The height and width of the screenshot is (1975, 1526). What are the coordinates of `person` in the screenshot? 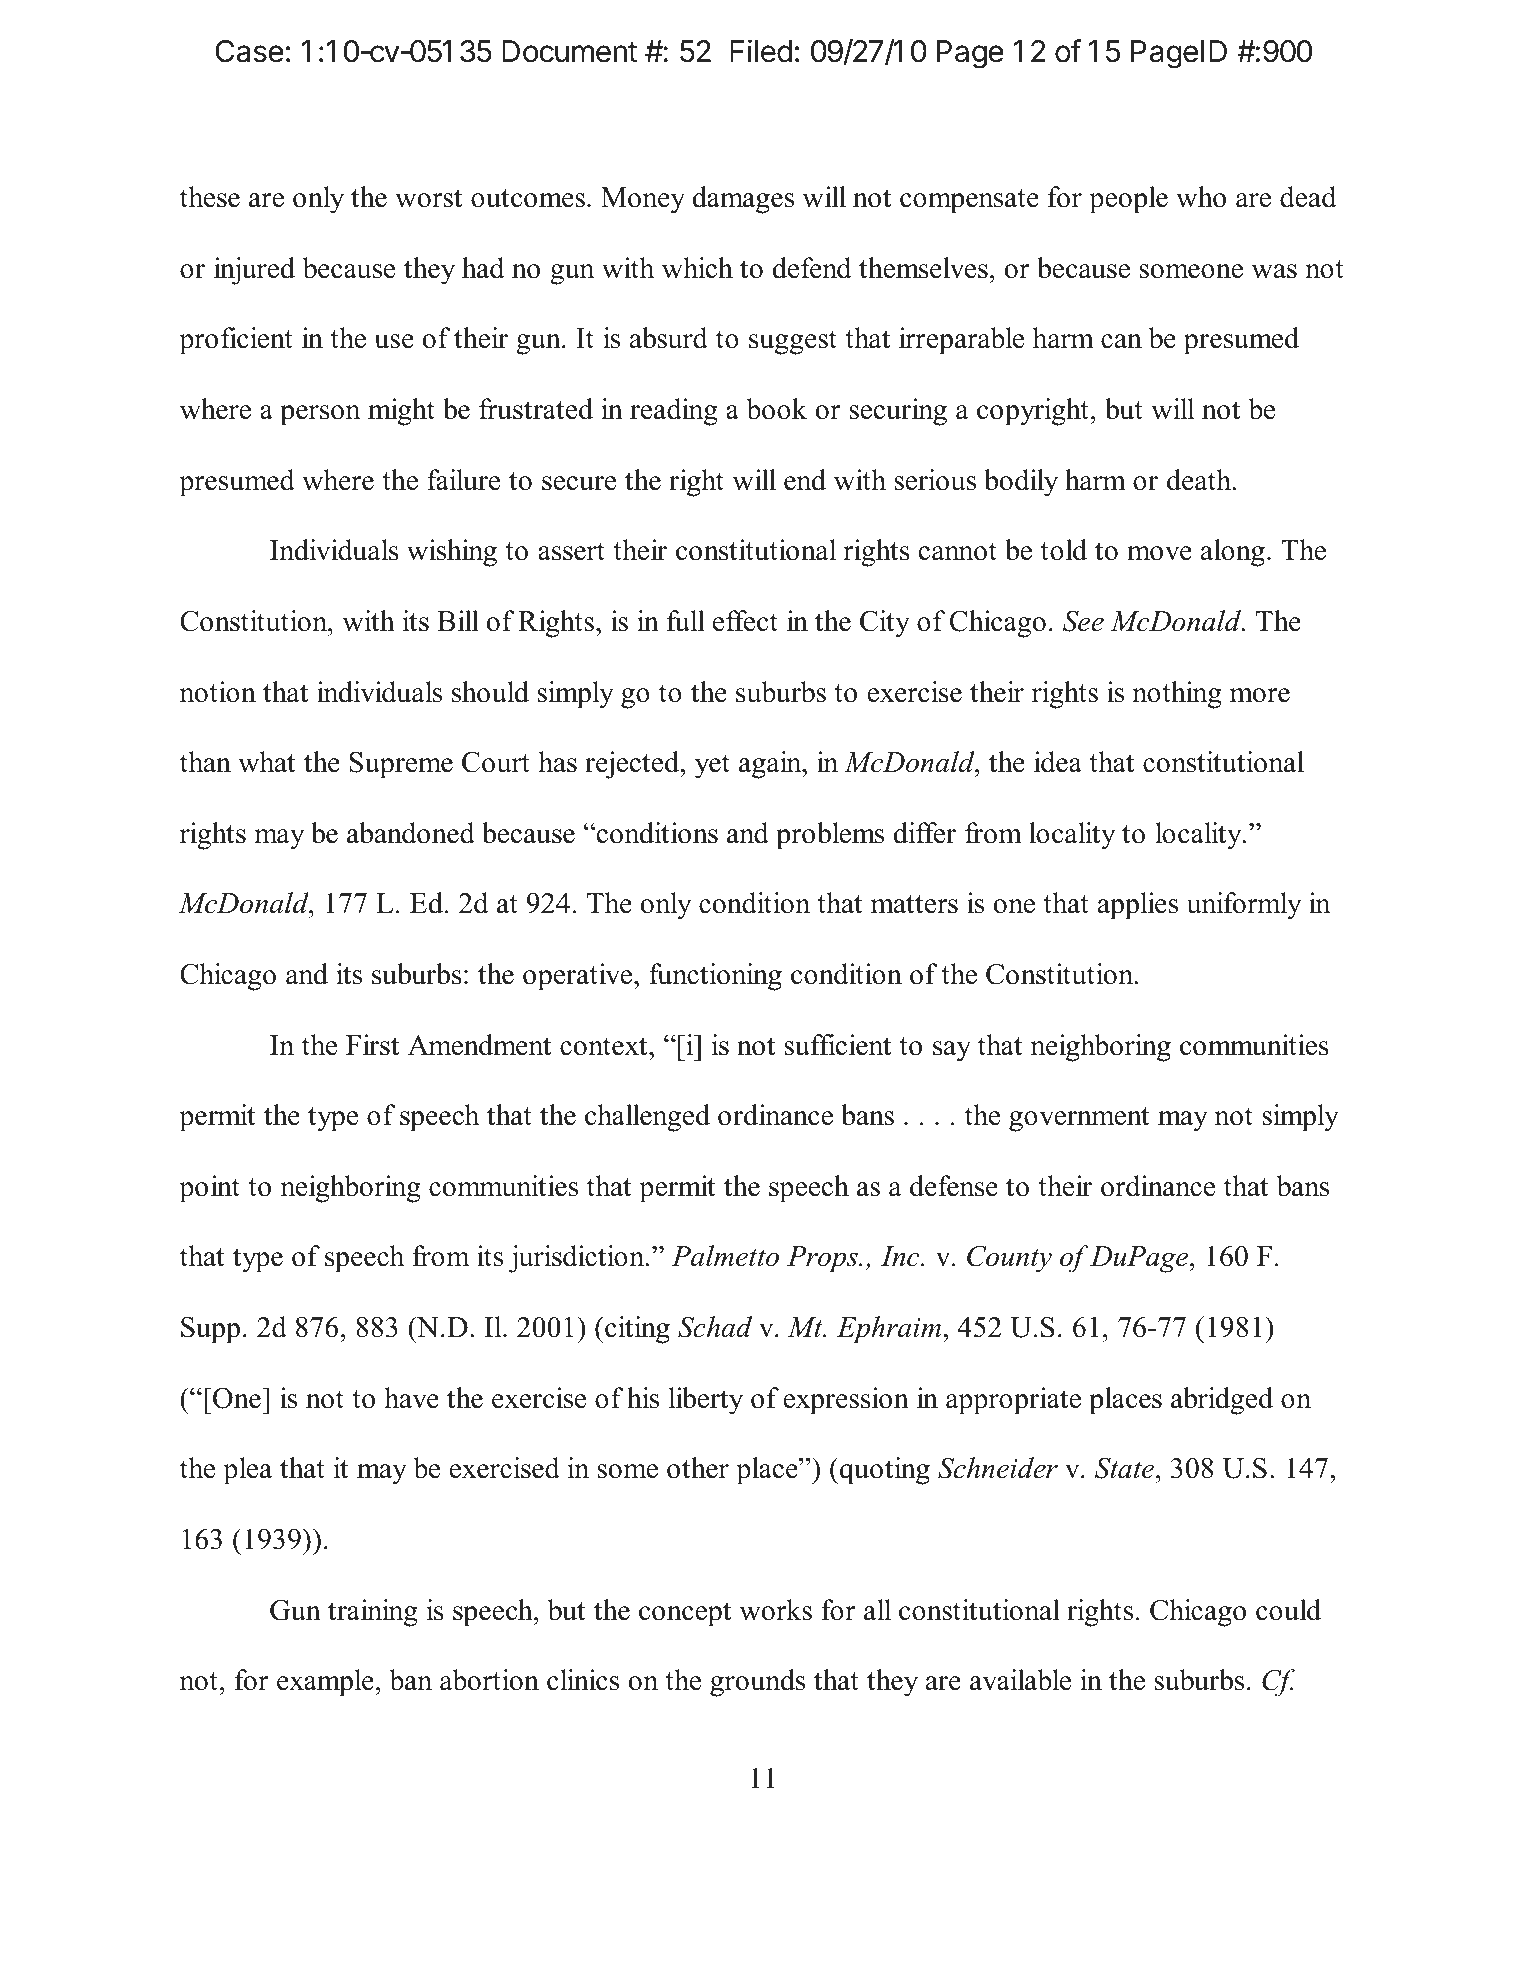 It's located at (320, 415).
